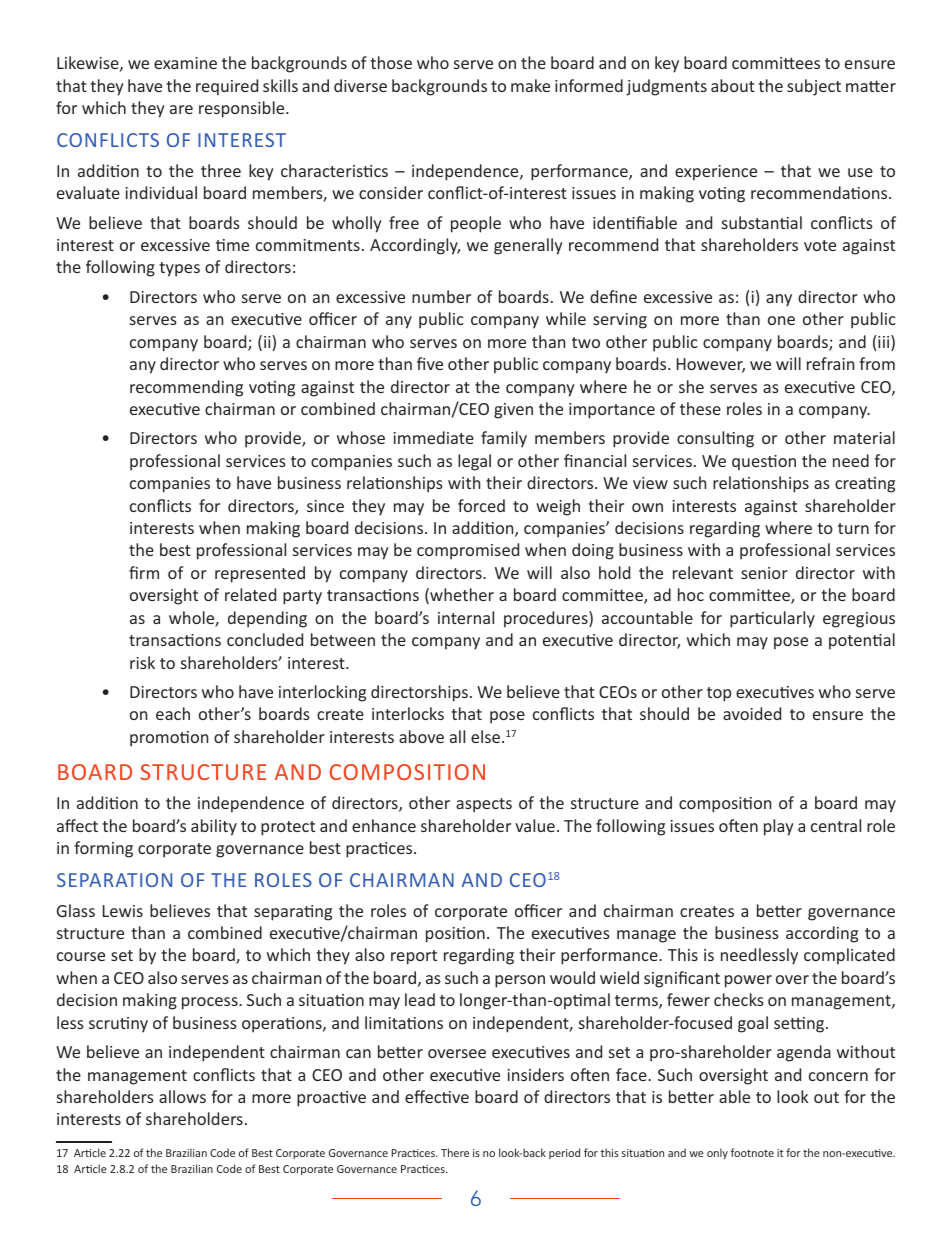 The height and width of the document is (1233, 952). I want to click on firm, so click(144, 572).
